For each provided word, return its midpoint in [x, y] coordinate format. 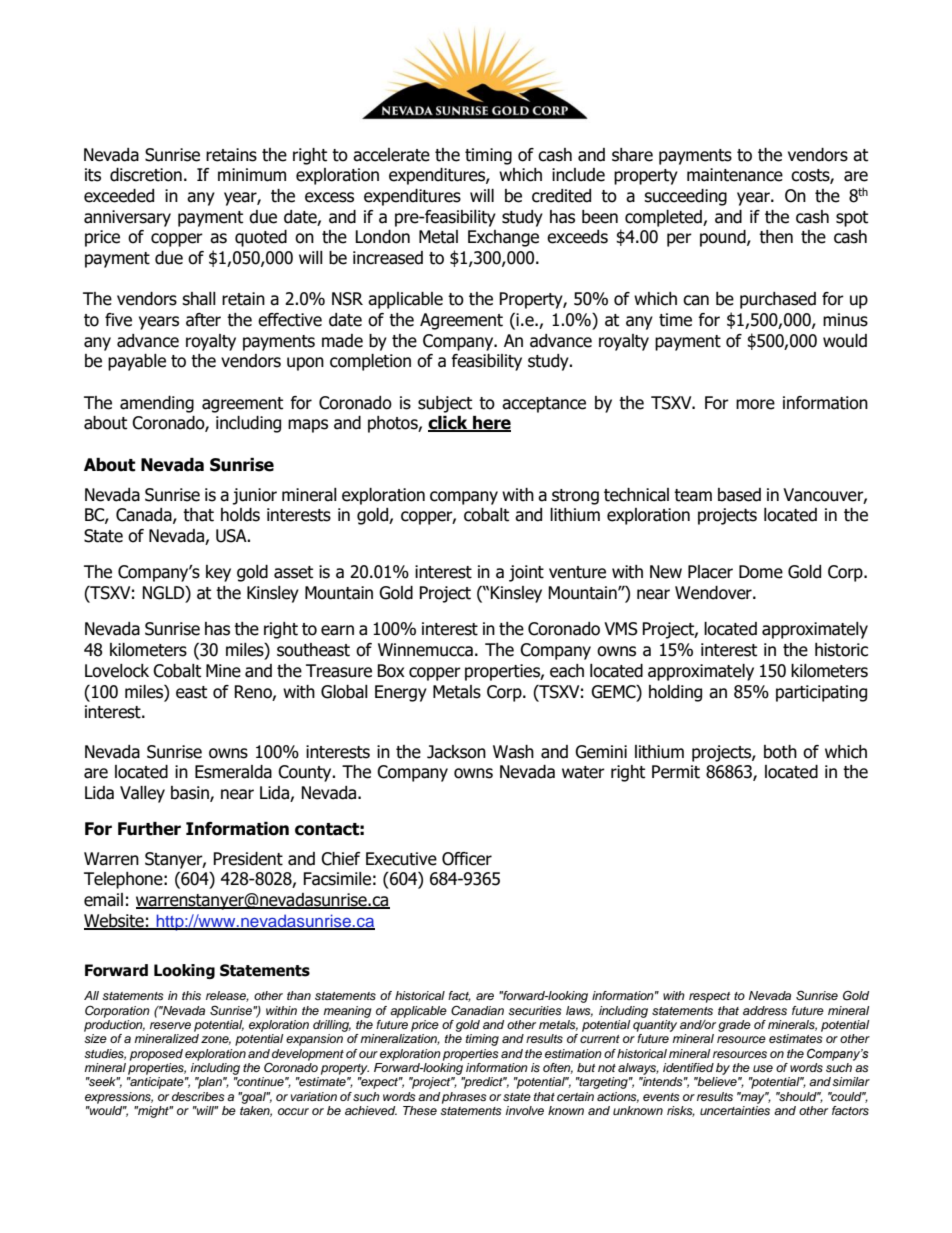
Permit [676, 772]
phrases [464, 1098]
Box [391, 671]
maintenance [735, 175]
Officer [467, 859]
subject [445, 404]
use [763, 1068]
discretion [146, 175]
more [755, 404]
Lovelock [117, 671]
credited [561, 196]
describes [198, 1096]
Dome [761, 572]
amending [157, 404]
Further [149, 829]
